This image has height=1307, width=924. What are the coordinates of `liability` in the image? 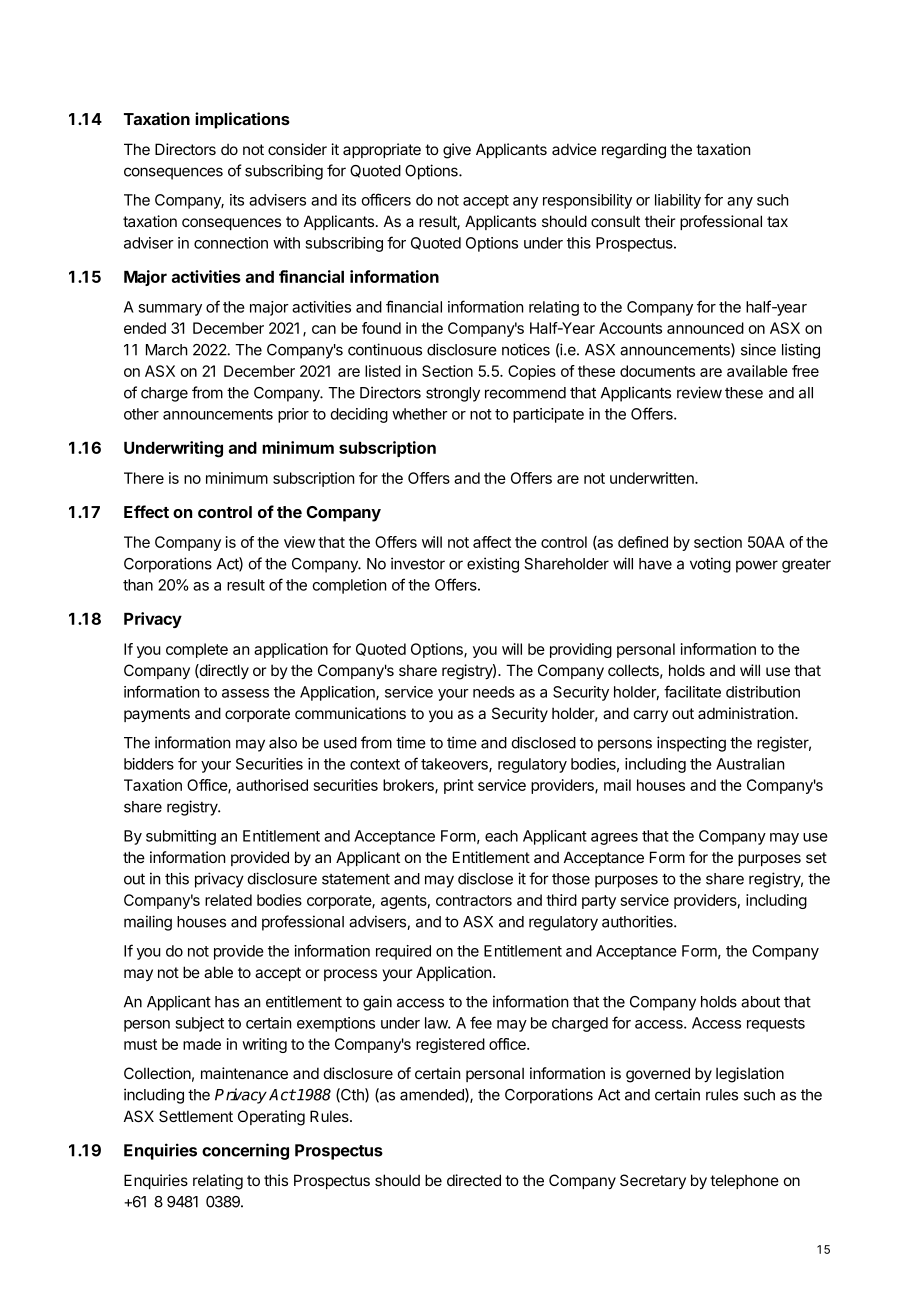 It's located at (678, 201).
